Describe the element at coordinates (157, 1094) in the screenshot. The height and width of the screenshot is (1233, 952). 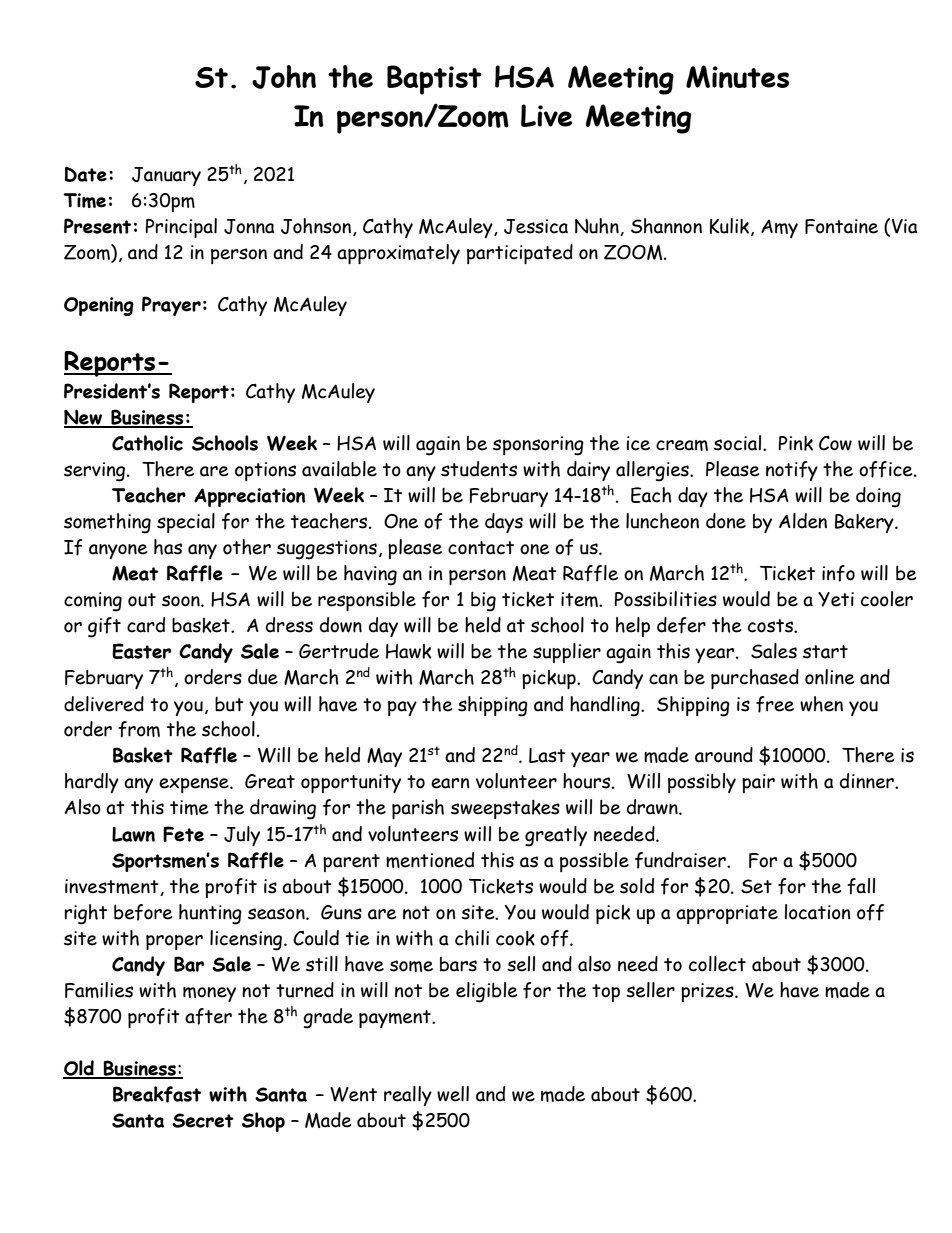
I see `Breakfast` at that location.
